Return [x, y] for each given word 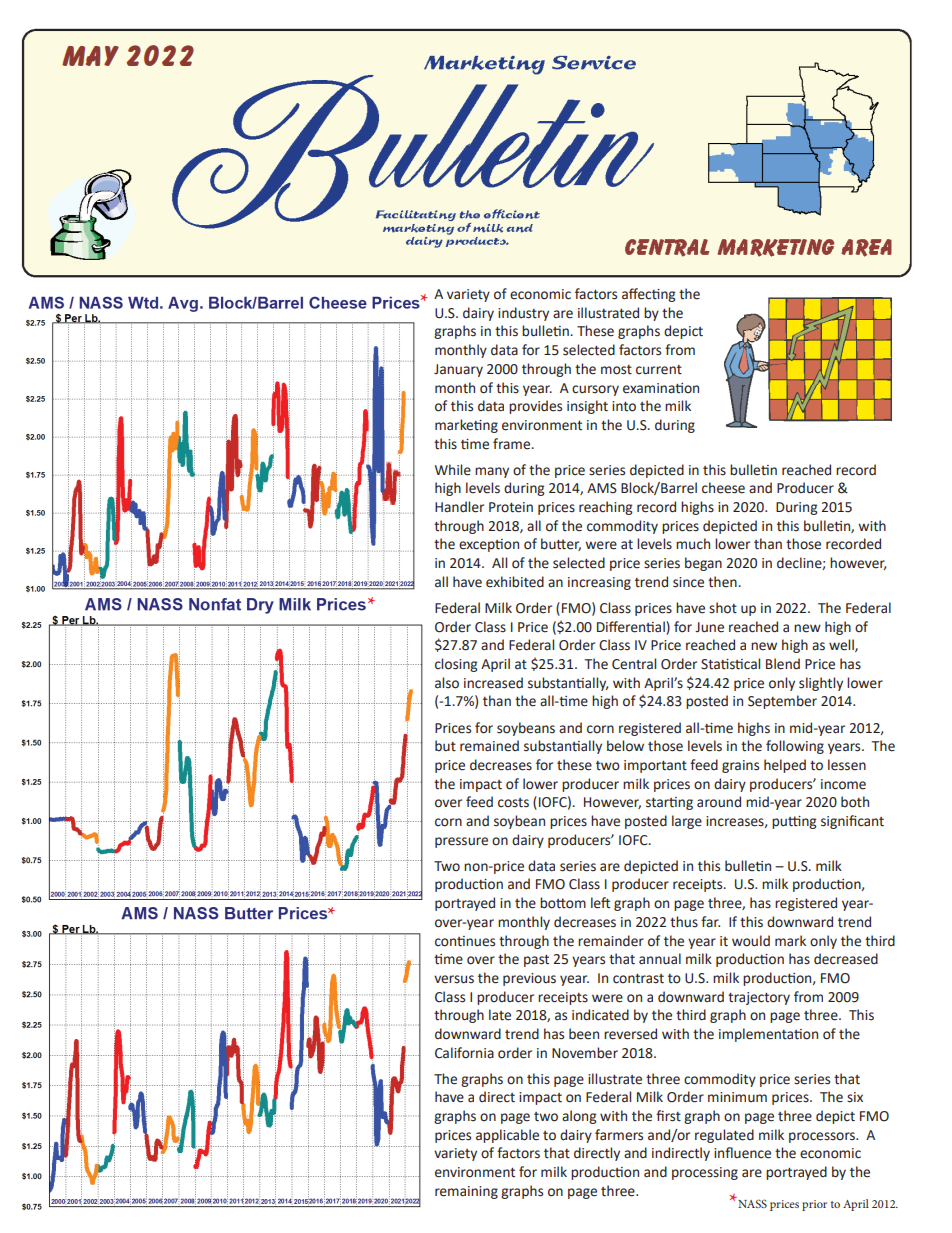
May [90, 56]
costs [513, 803]
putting [794, 822]
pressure [461, 842]
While [453, 470]
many [492, 472]
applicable [507, 1136]
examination [661, 388]
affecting [648, 295]
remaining [466, 1192]
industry [523, 314]
